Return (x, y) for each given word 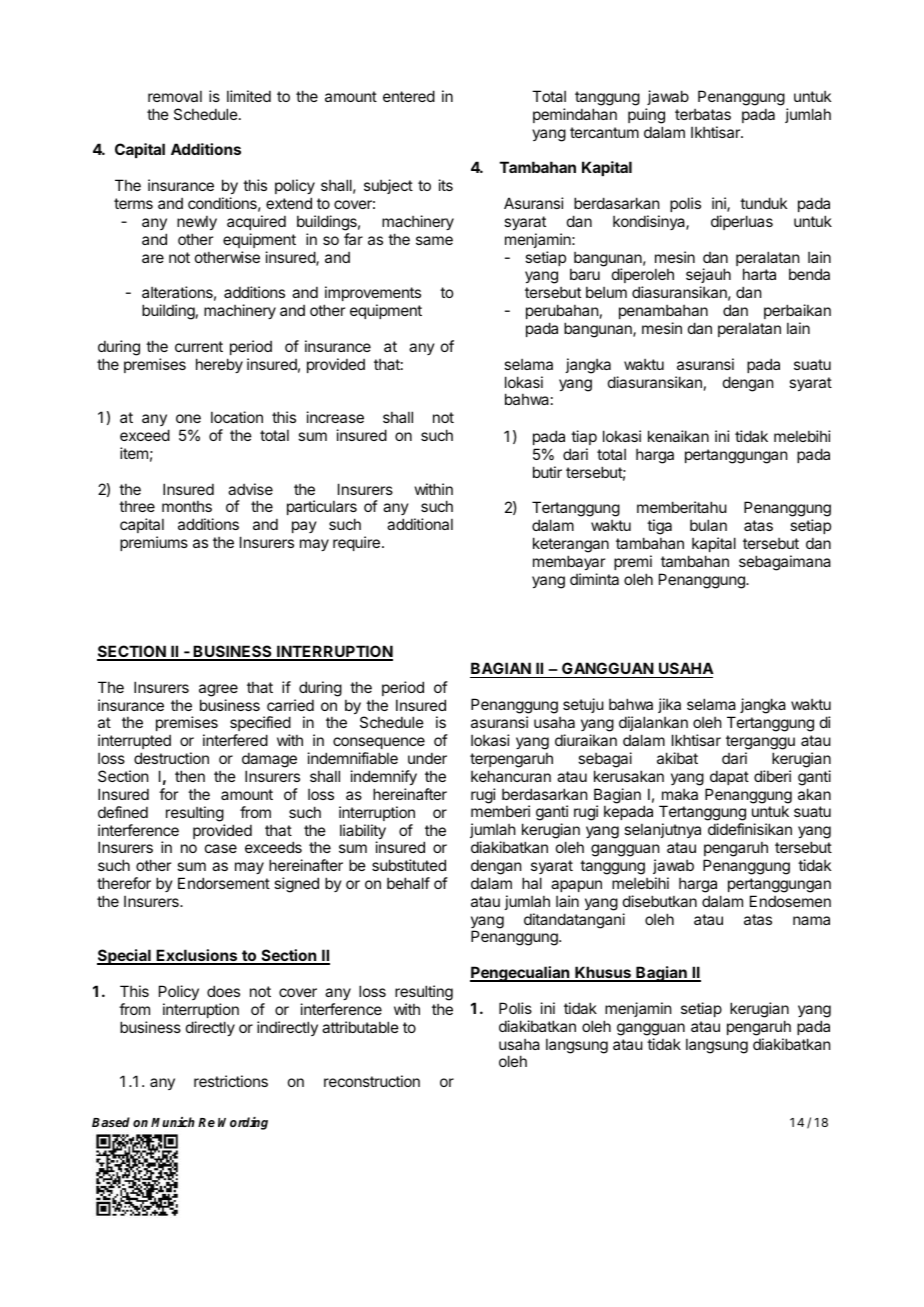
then (190, 776)
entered (409, 96)
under (427, 758)
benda (809, 274)
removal (175, 96)
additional (420, 524)
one (188, 418)
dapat (729, 777)
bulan (708, 525)
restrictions (231, 1081)
